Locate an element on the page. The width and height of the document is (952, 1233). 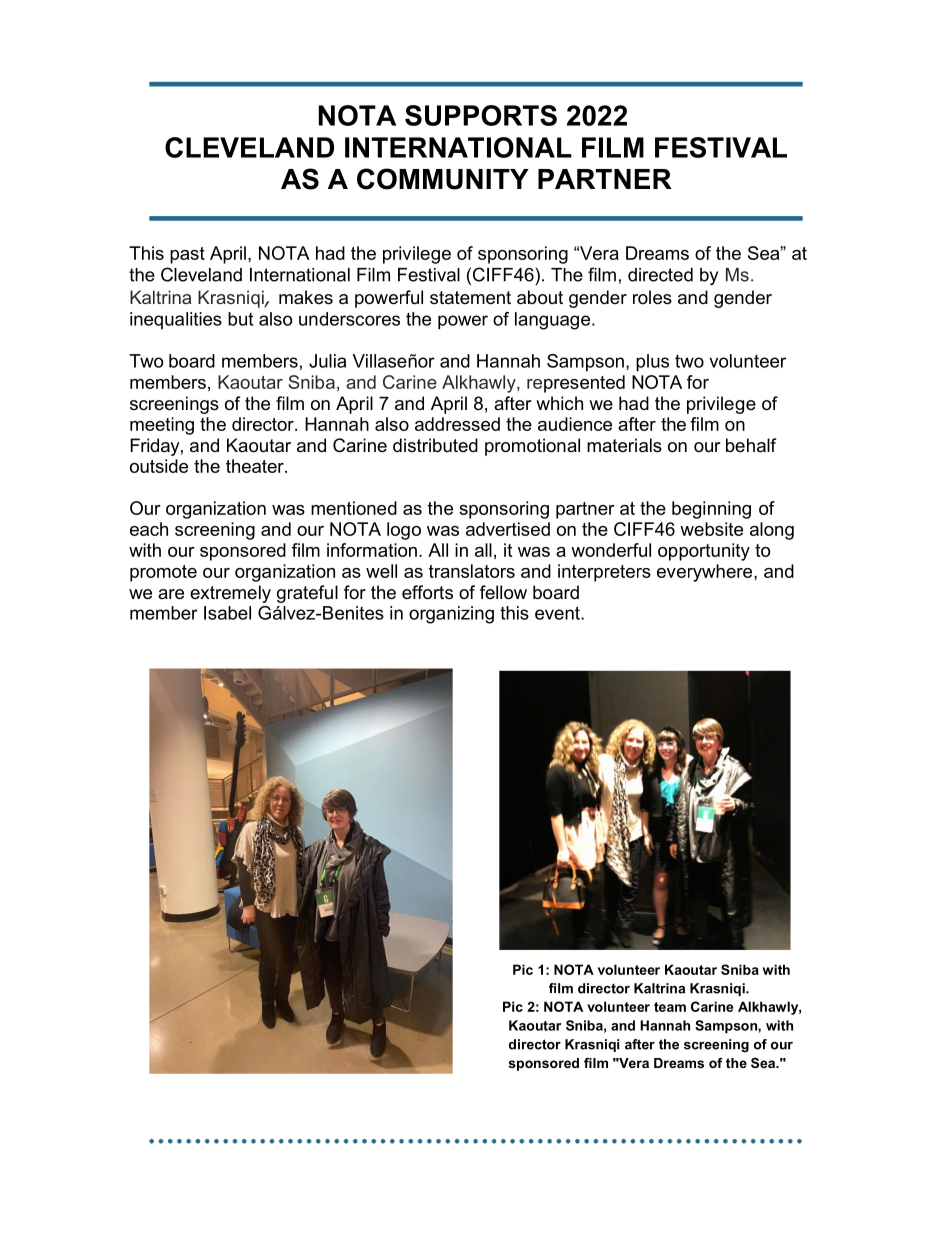
efforts is located at coordinates (427, 592).
